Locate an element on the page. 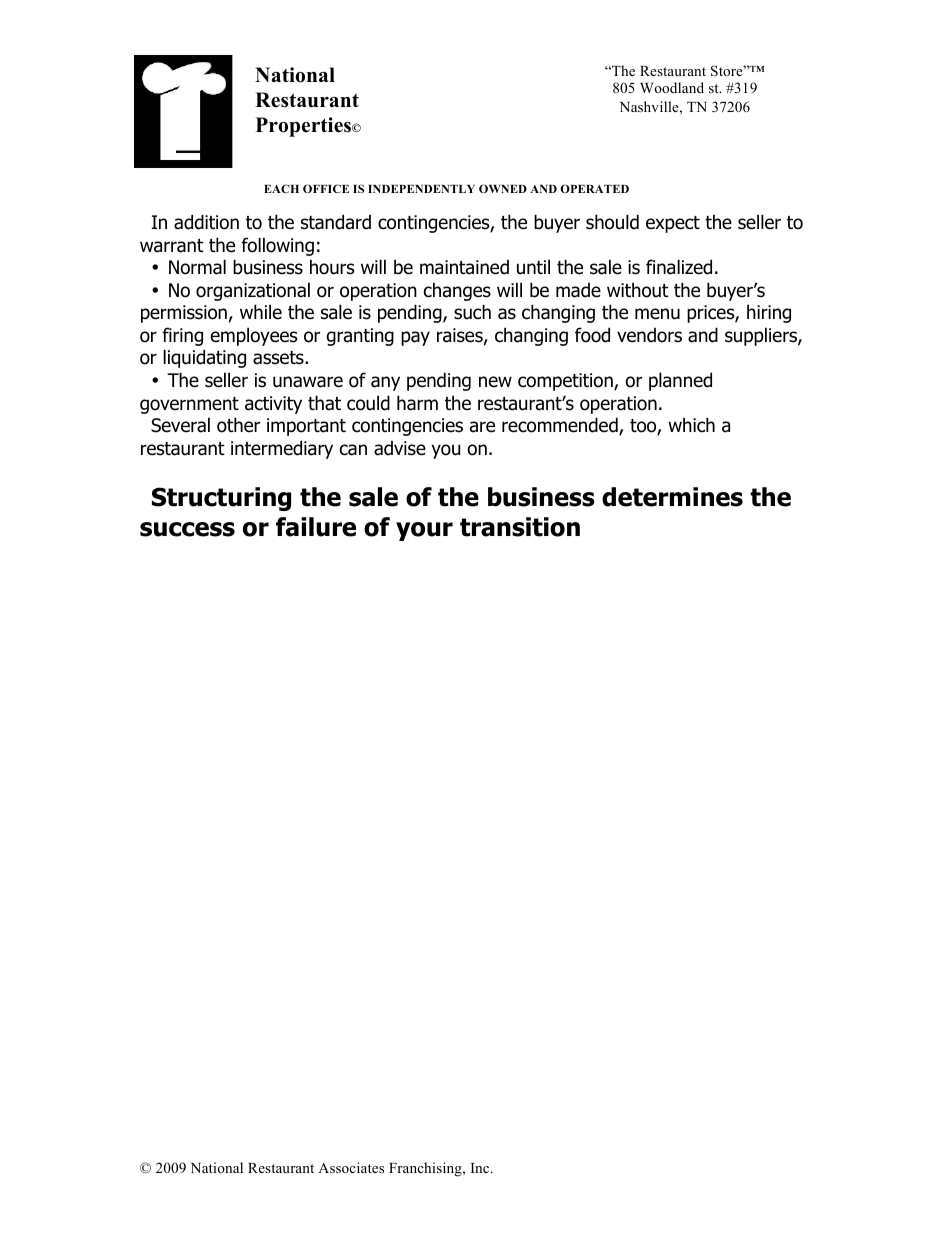 The width and height of the document is (952, 1233). transition is located at coordinates (520, 527).
